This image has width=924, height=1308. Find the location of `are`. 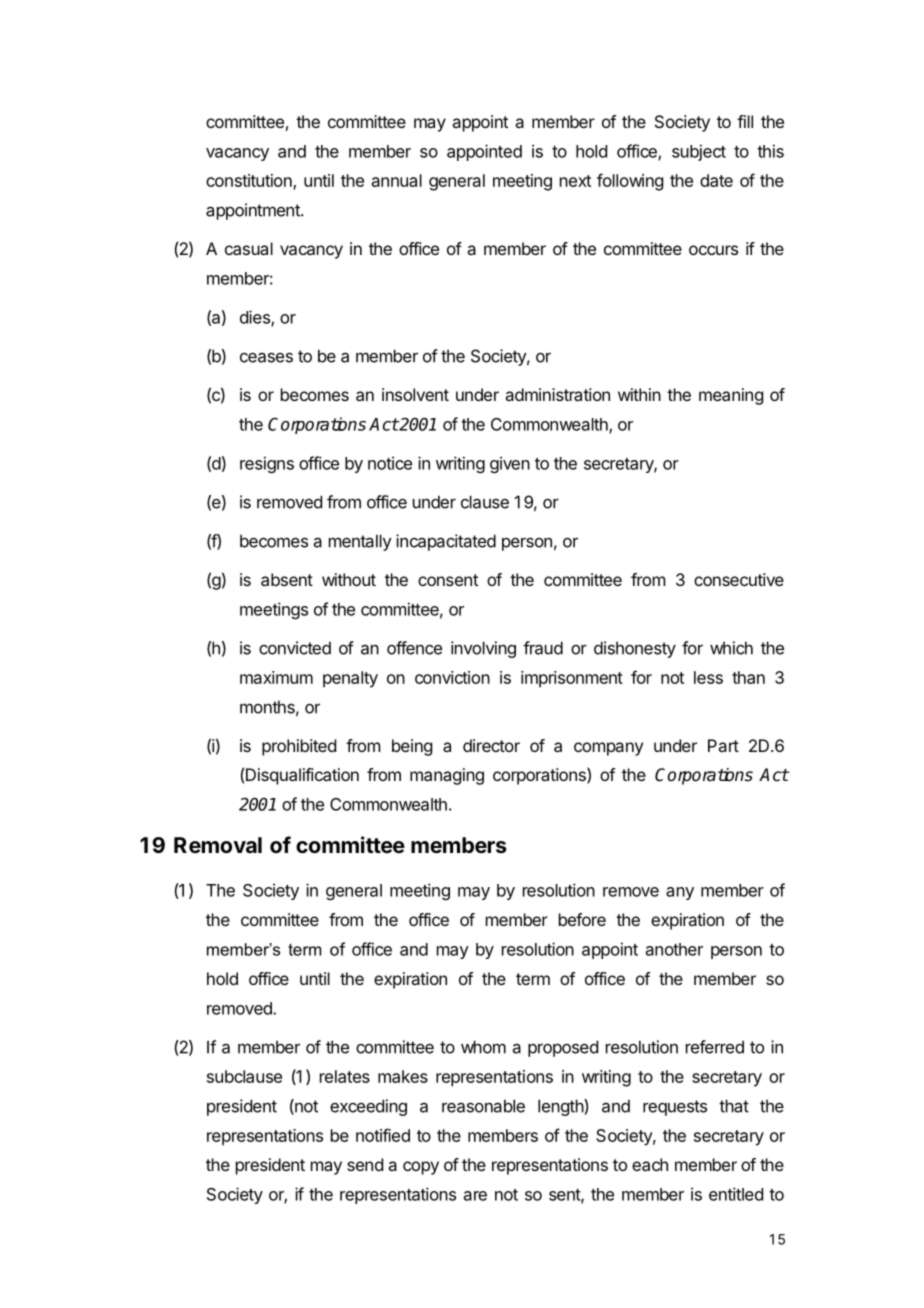

are is located at coordinates (475, 1196).
